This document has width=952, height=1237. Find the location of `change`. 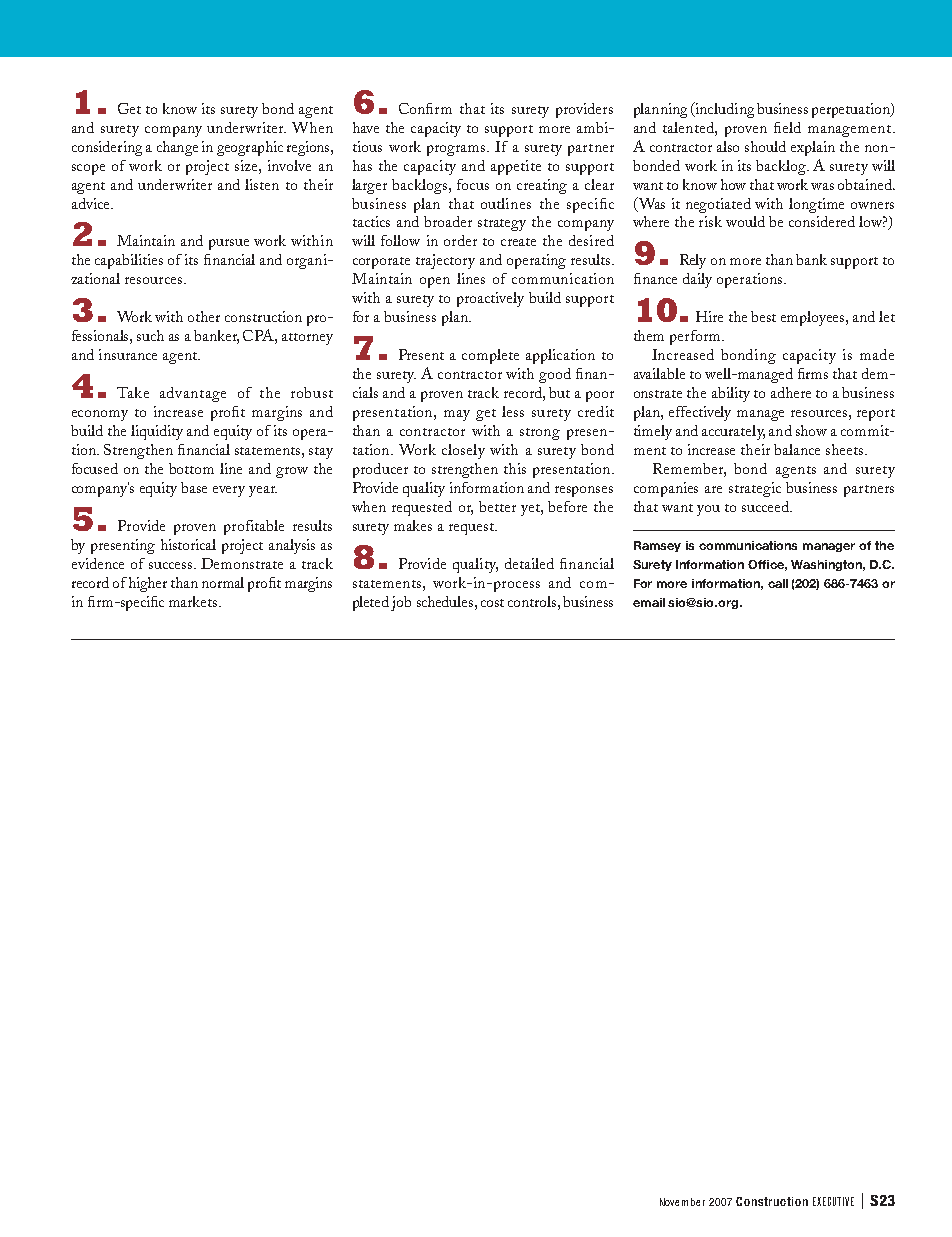

change is located at coordinates (177, 148).
